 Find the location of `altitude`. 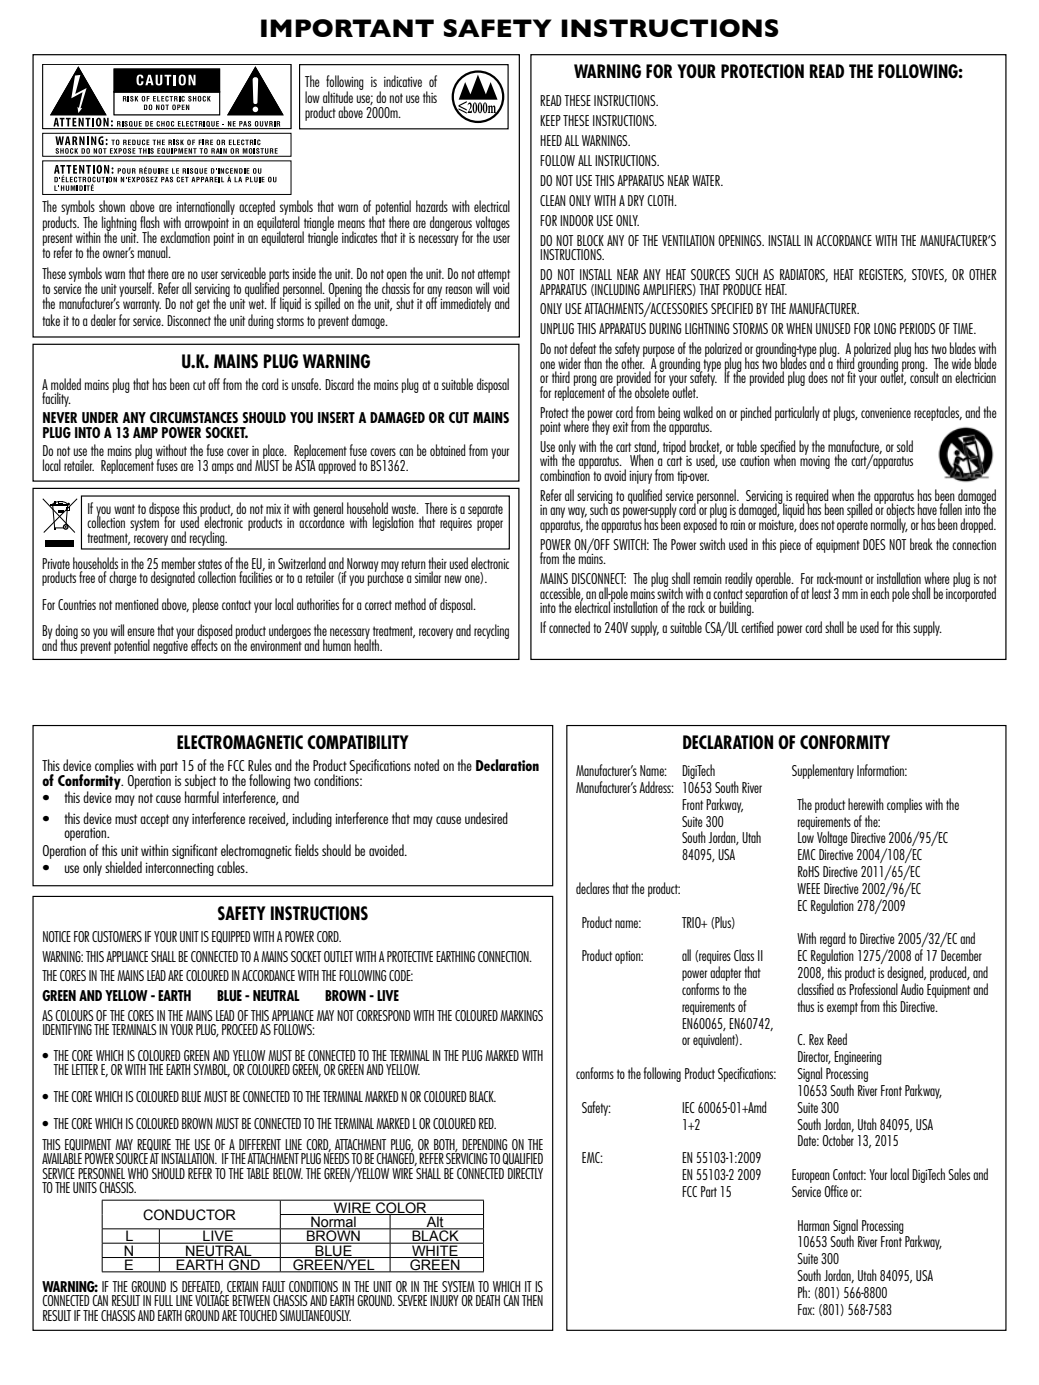

altitude is located at coordinates (338, 97).
